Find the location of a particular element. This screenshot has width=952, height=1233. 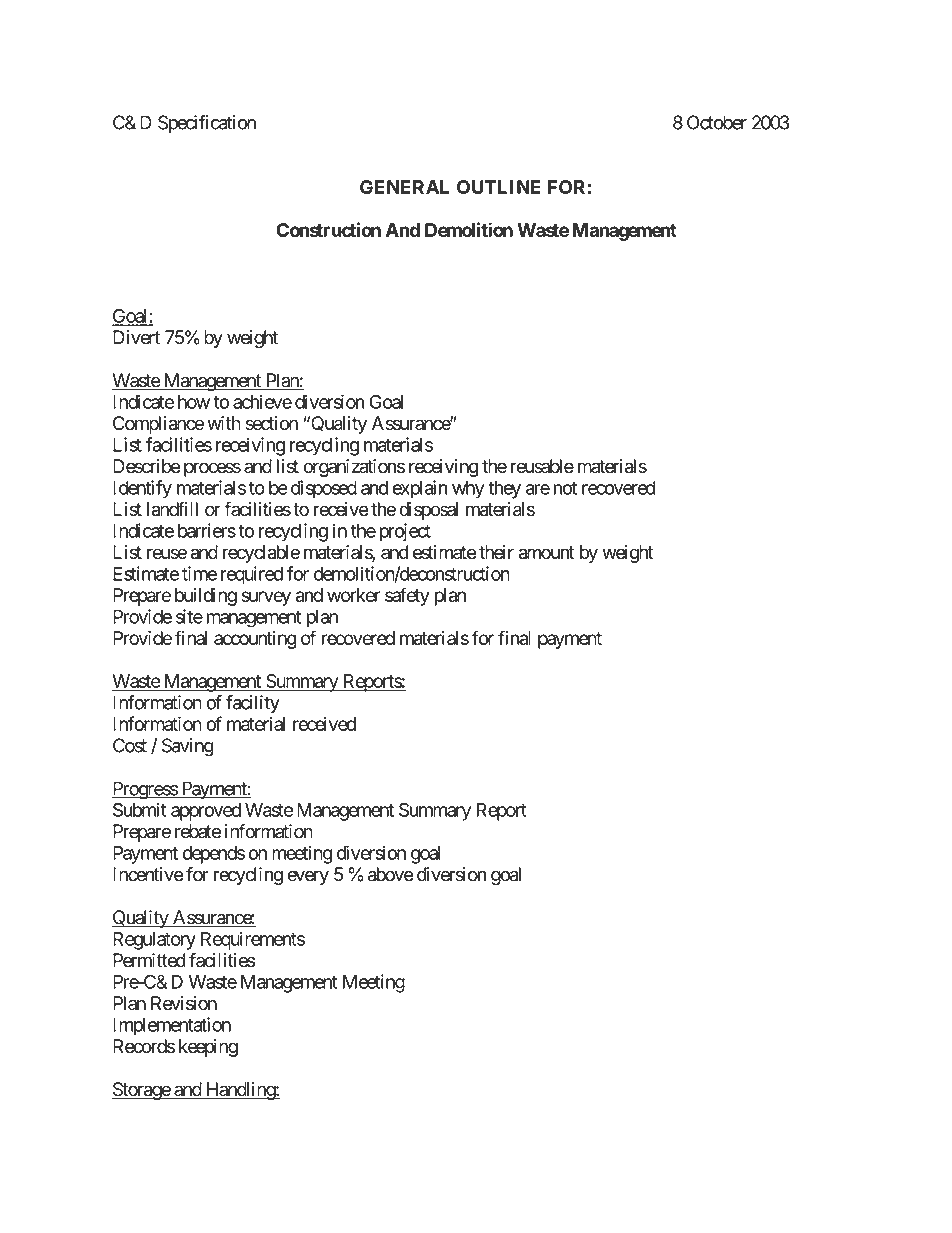

October is located at coordinates (717, 122).
